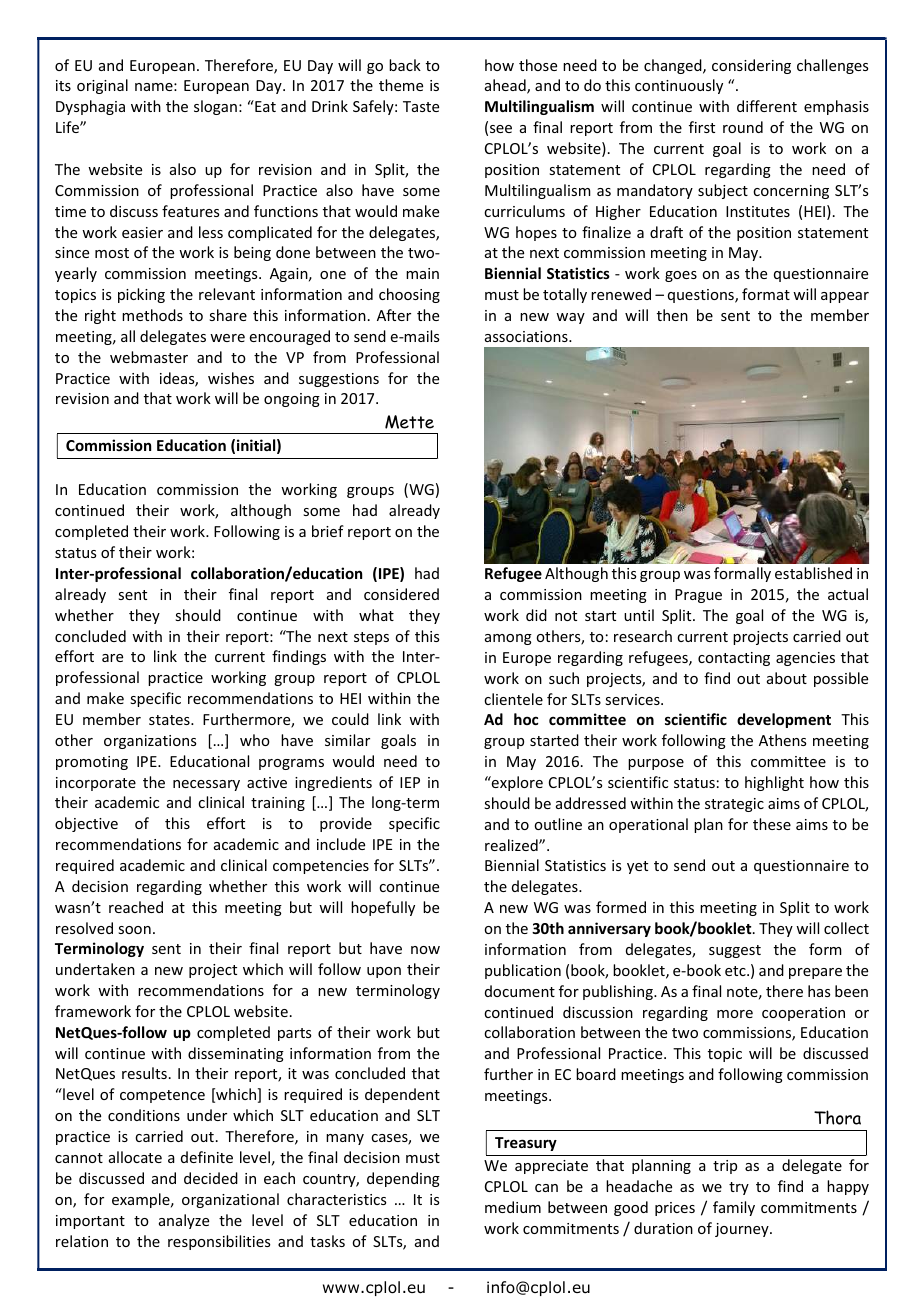  Describe the element at coordinates (734, 659) in the image. I see `contacting` at that location.
